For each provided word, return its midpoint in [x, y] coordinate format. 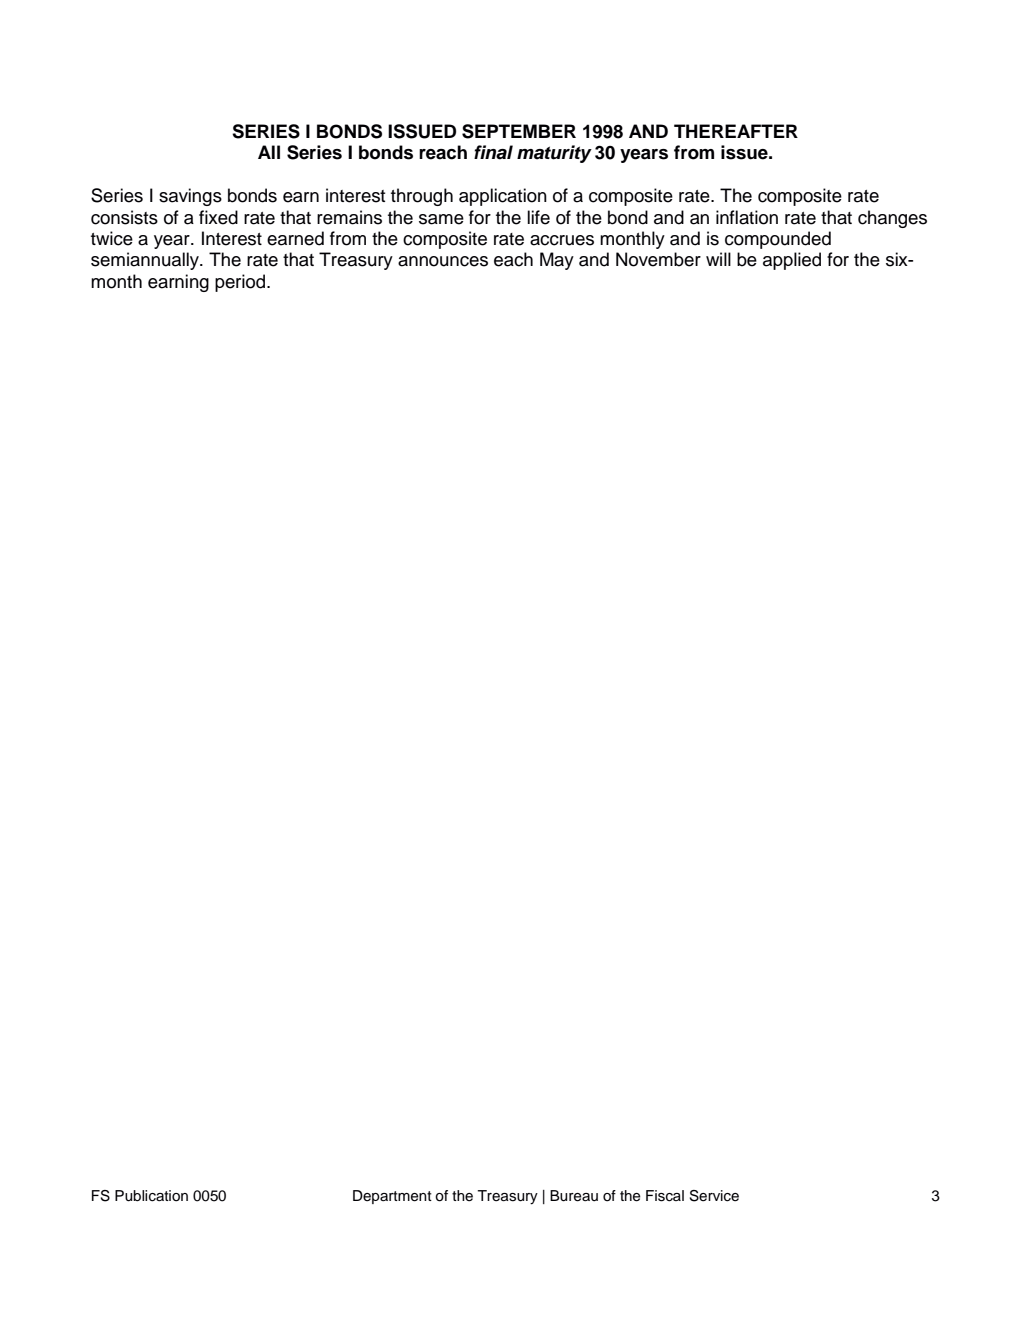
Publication [151, 1196]
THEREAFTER [736, 131]
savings [190, 197]
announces [443, 261]
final [493, 152]
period [241, 283]
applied [792, 261]
